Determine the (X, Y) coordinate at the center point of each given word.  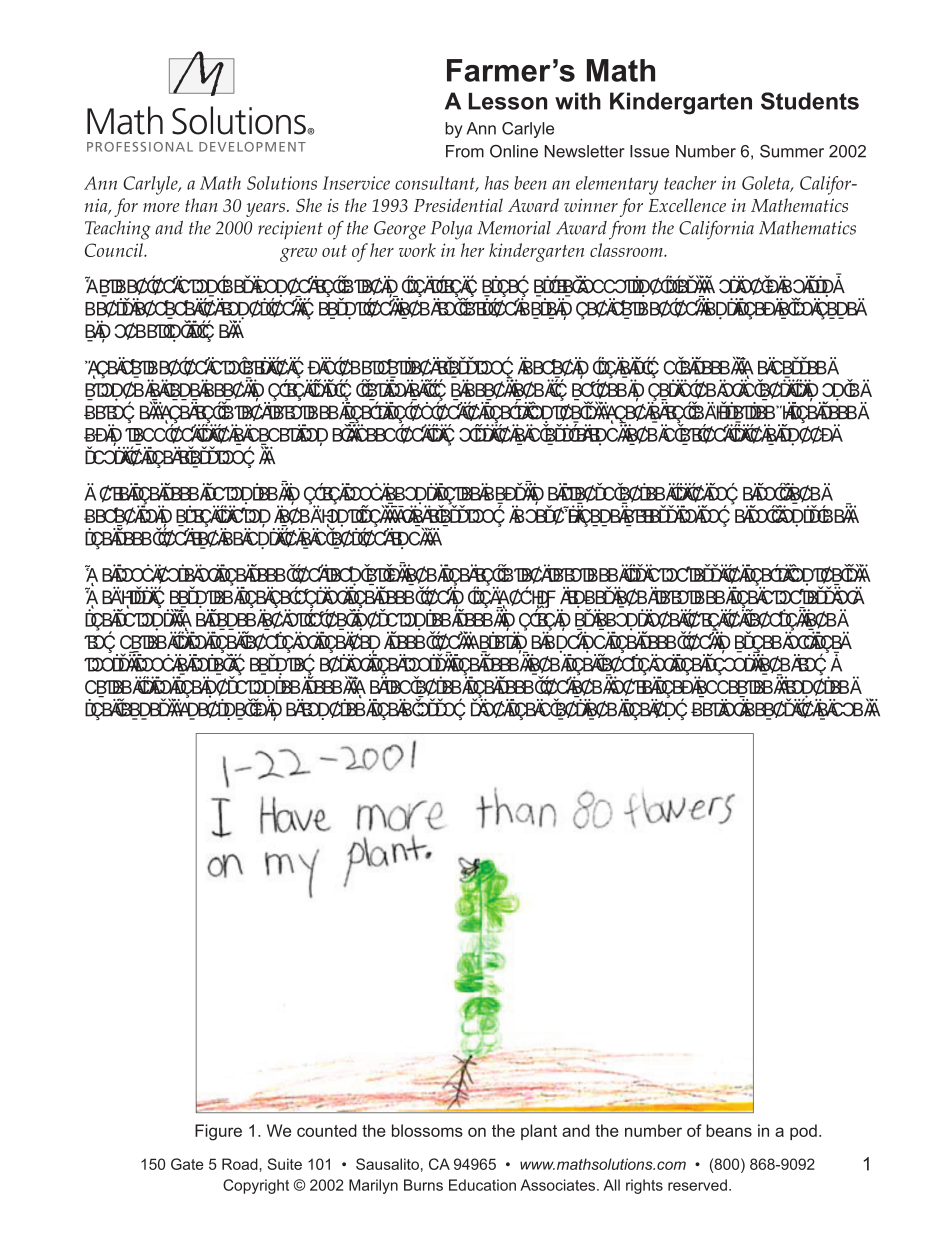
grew (298, 255)
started (748, 414)
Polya (451, 230)
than (201, 205)
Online (514, 151)
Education (482, 1185)
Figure (218, 1132)
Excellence (687, 205)
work (417, 250)
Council (115, 250)
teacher (690, 183)
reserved (697, 1185)
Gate (187, 1164)
